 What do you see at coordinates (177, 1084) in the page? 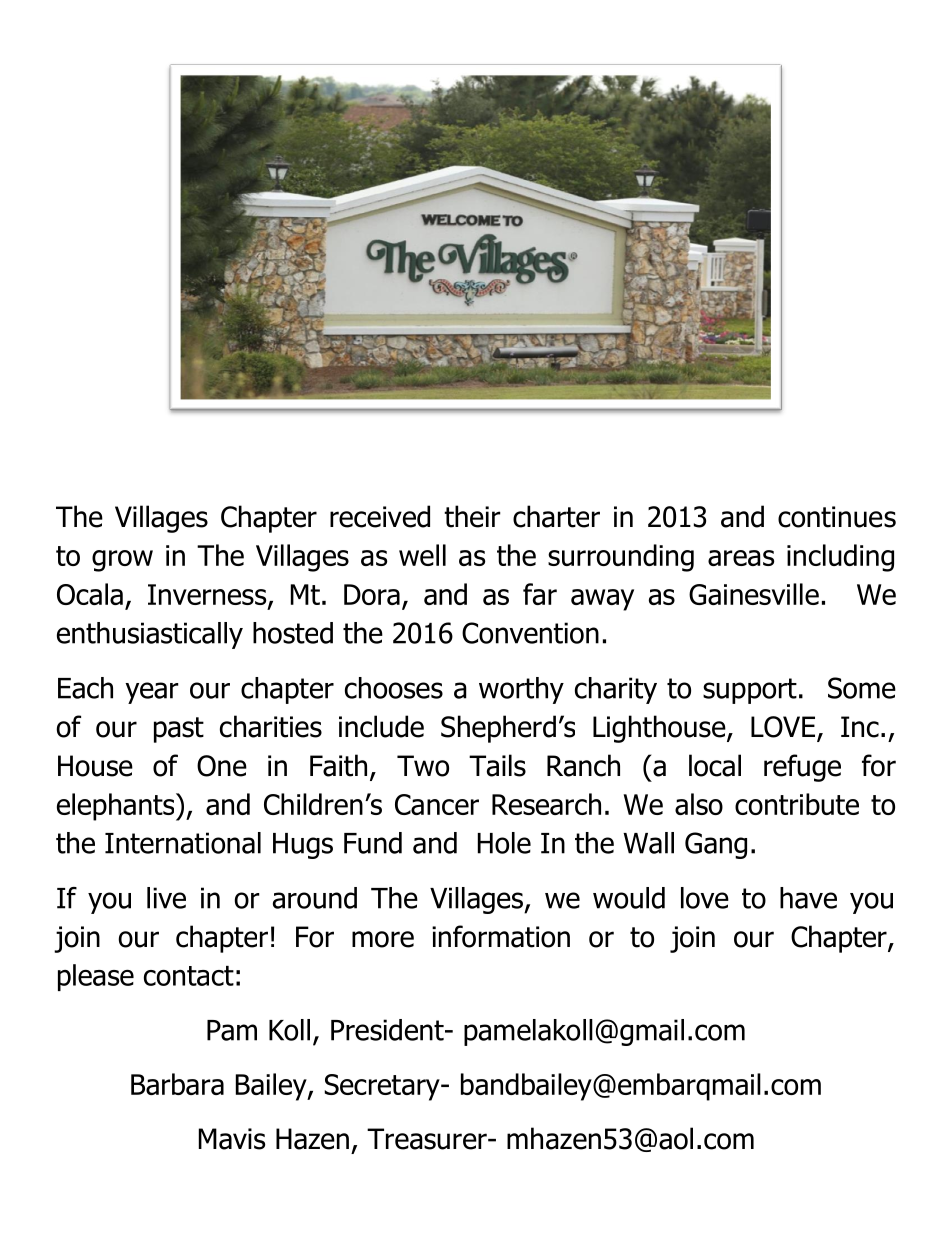
I see `Barbara` at bounding box center [177, 1084].
